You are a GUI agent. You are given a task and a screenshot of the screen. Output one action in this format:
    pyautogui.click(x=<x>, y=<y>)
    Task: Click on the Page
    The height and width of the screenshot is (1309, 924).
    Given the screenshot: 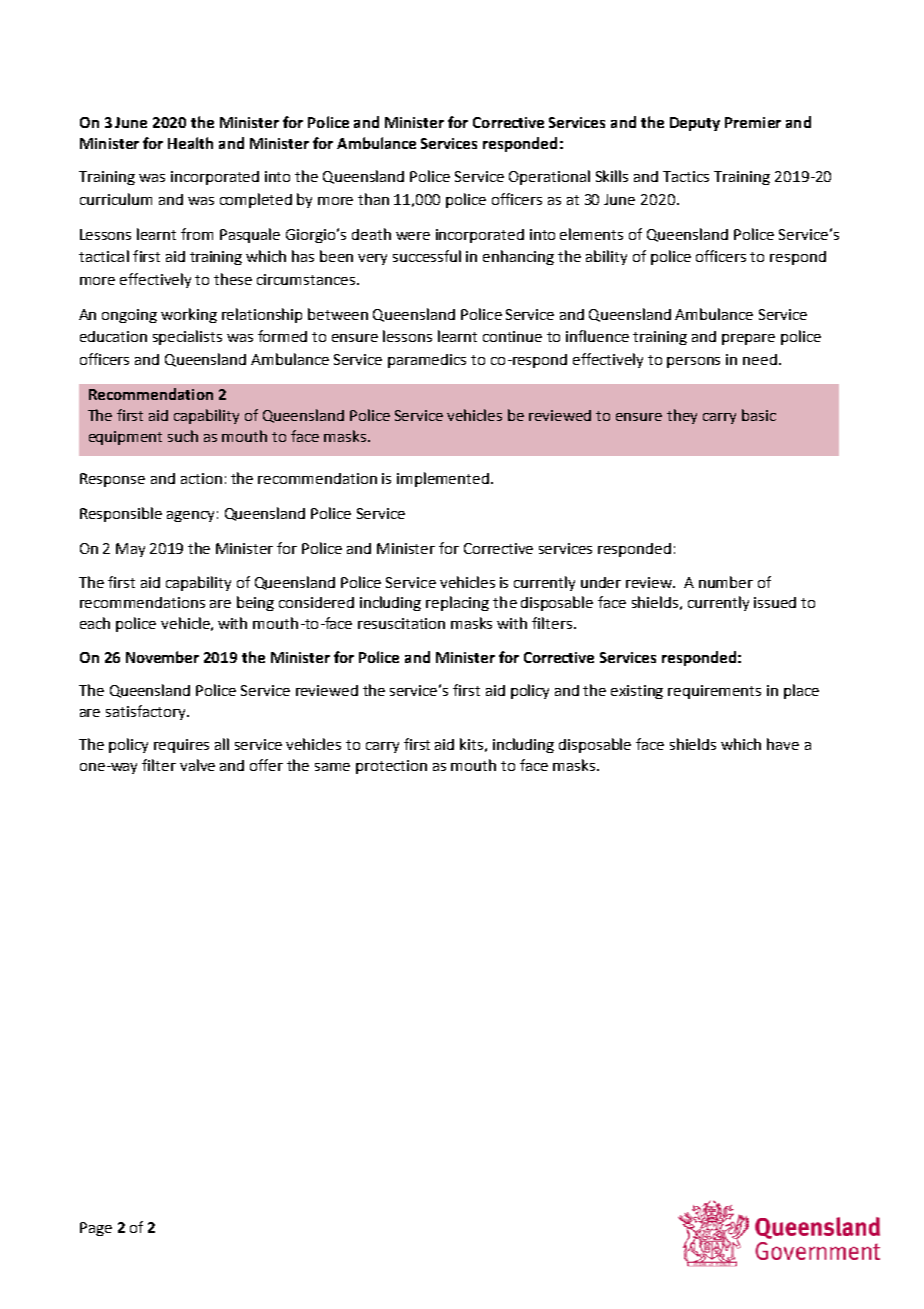 What is the action you would take?
    pyautogui.click(x=96, y=1229)
